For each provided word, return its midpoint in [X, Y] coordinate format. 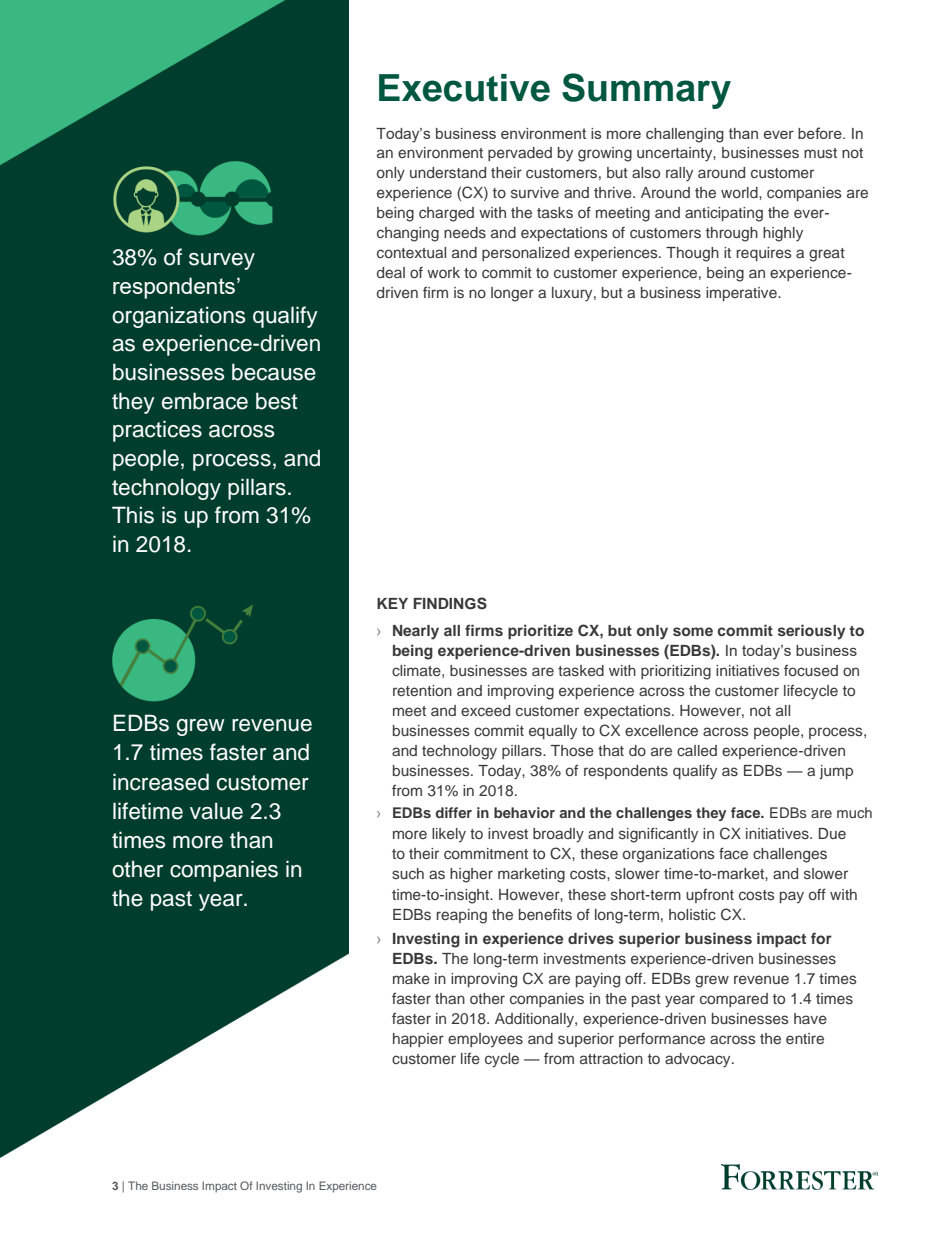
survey [222, 261]
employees [485, 1040]
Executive [464, 88]
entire [805, 1038]
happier [418, 1040]
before [821, 133]
